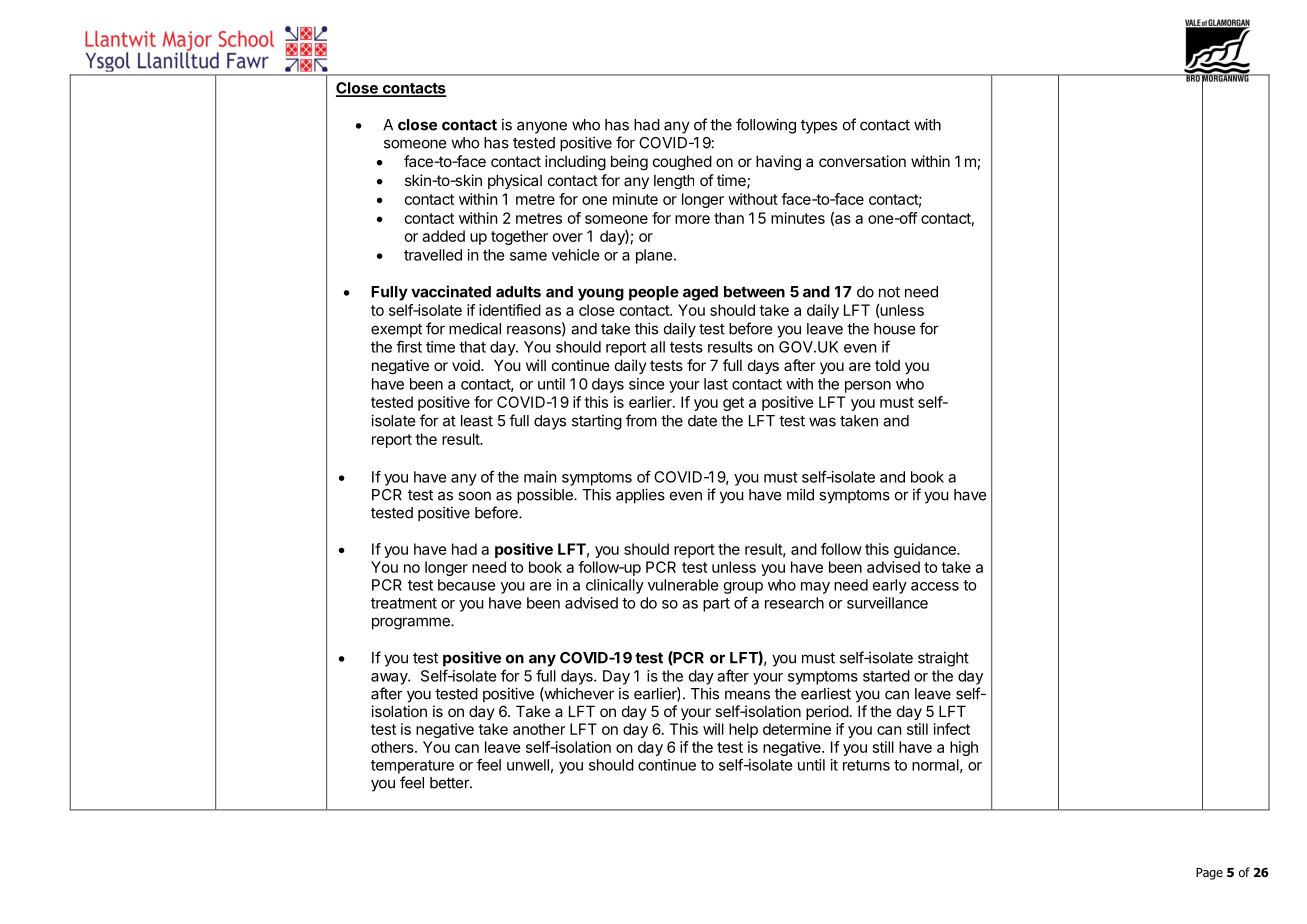 This screenshot has height=924, width=1307. What do you see at coordinates (474, 496) in the screenshot?
I see `soon` at bounding box center [474, 496].
